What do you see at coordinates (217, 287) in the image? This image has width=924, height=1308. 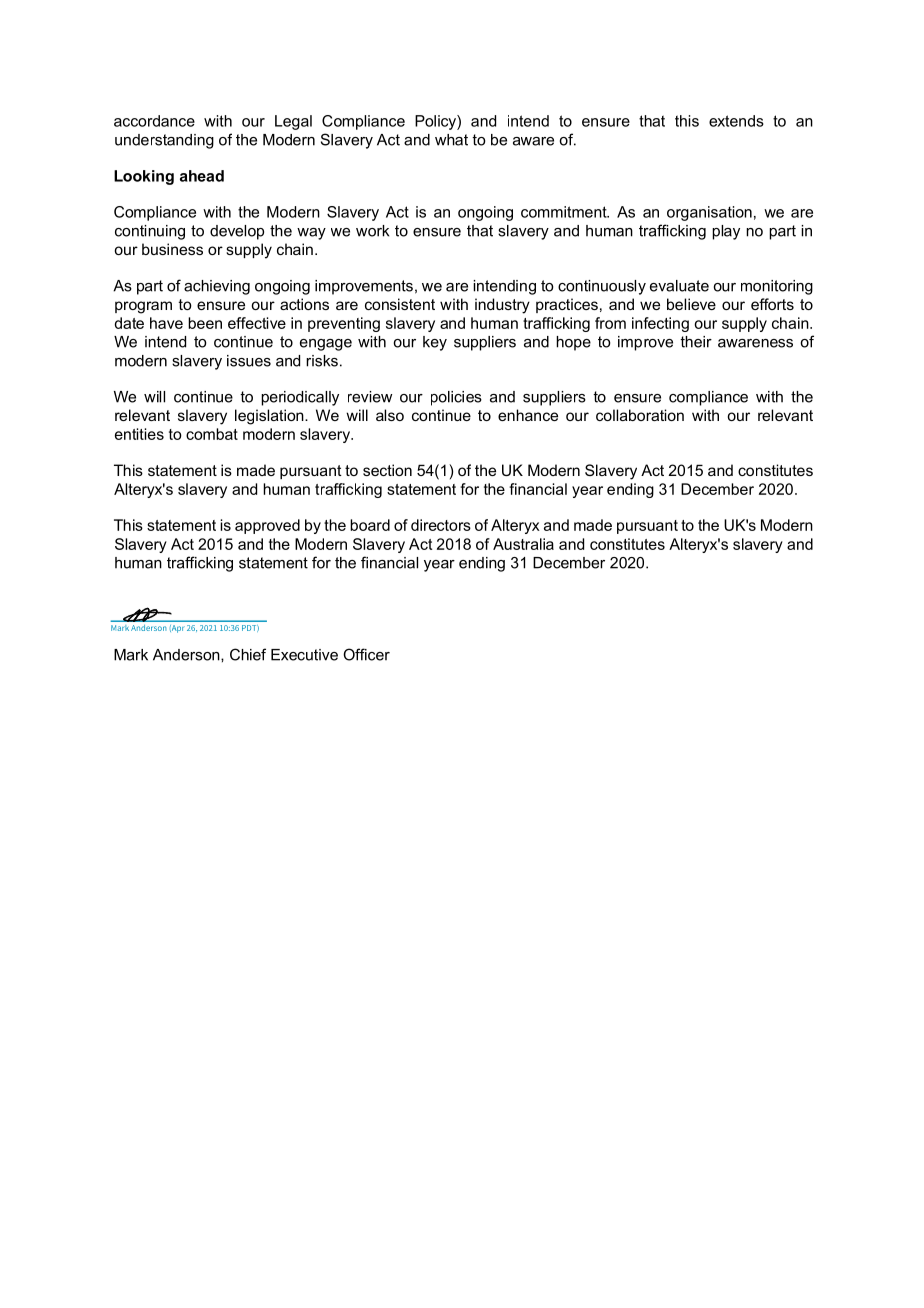 I see `achieving` at bounding box center [217, 287].
